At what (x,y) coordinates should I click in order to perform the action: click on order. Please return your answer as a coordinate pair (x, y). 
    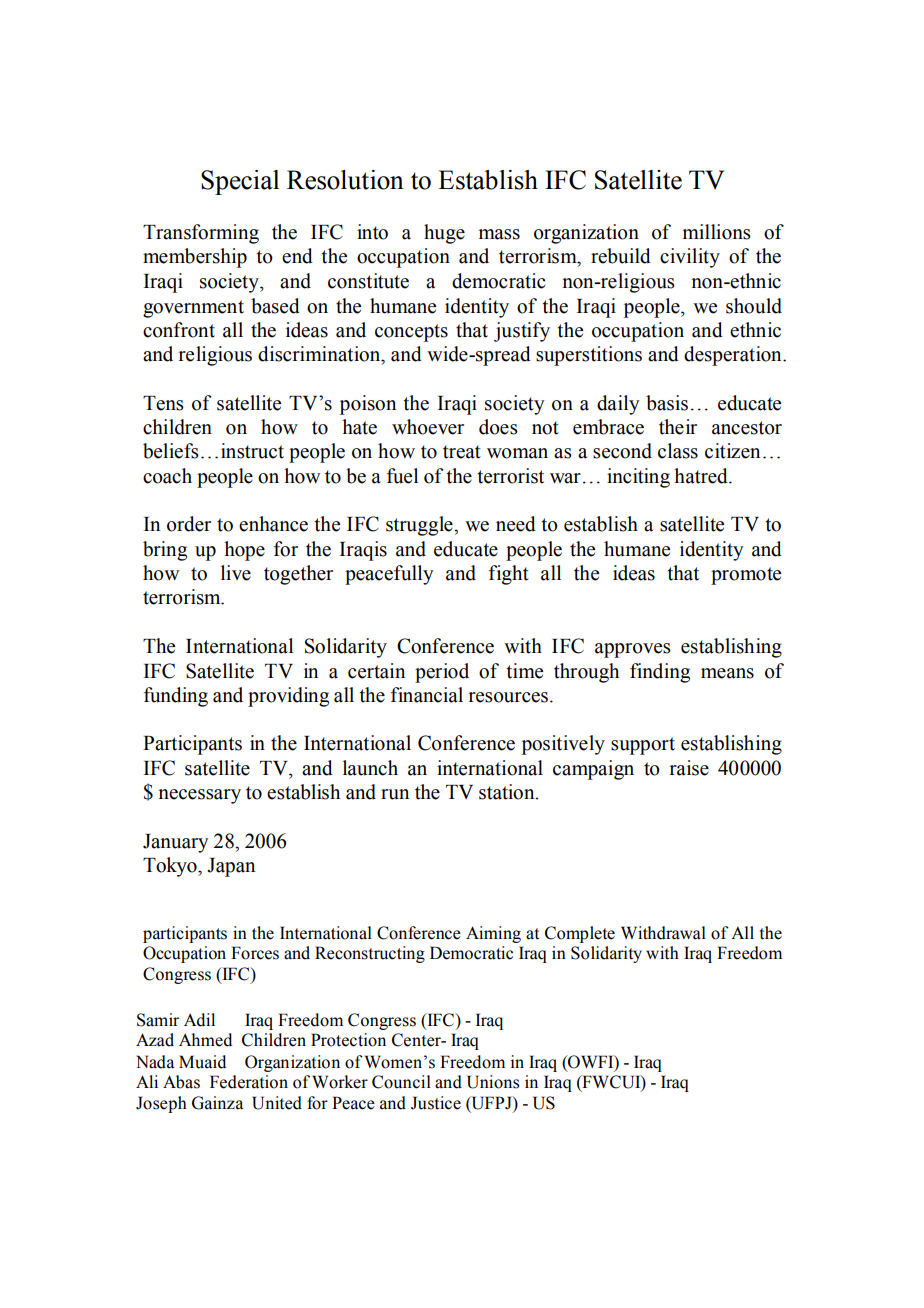
    Looking at the image, I should click on (189, 524).
